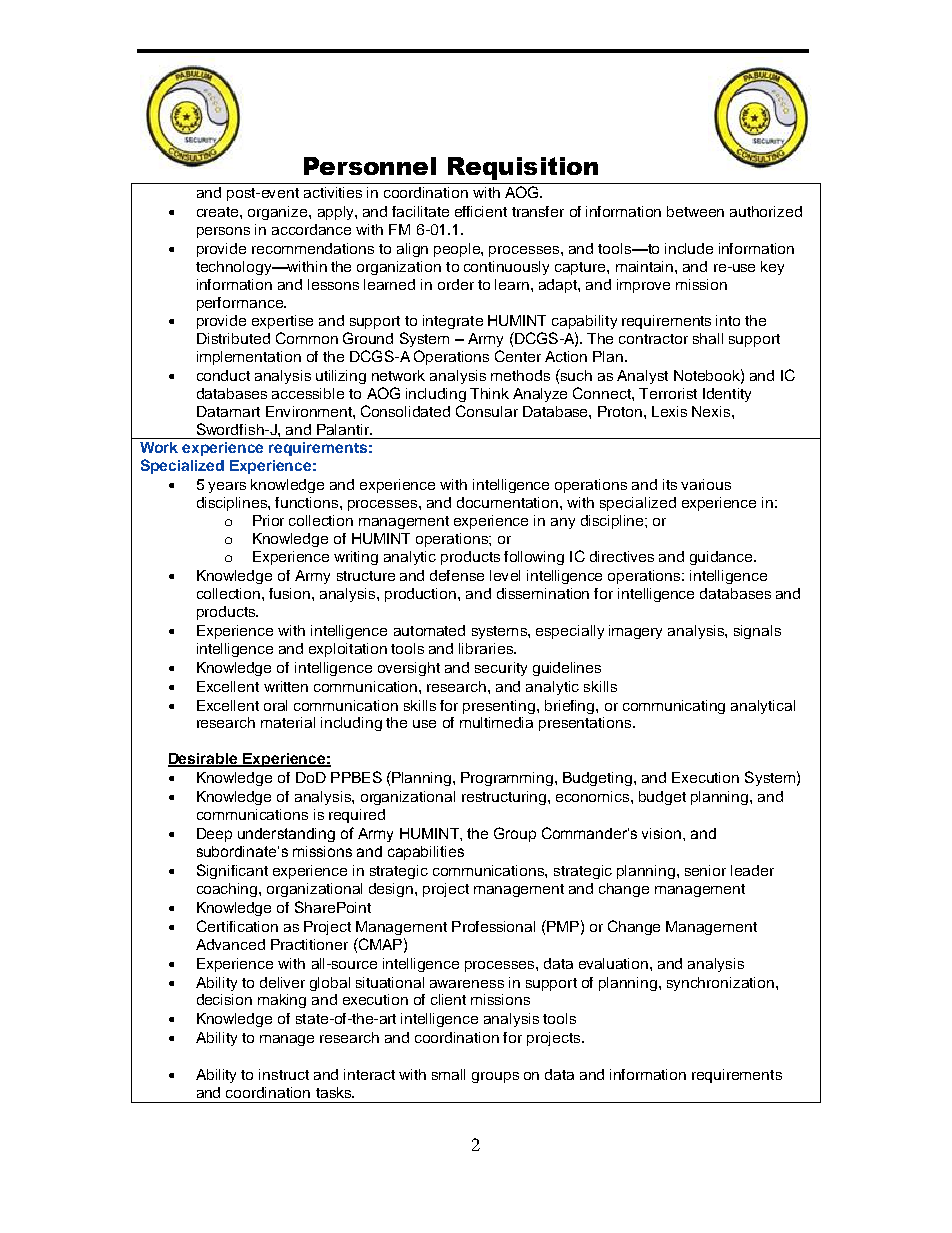 This image has height=1233, width=952. What do you see at coordinates (249, 358) in the image?
I see `implementation` at bounding box center [249, 358].
